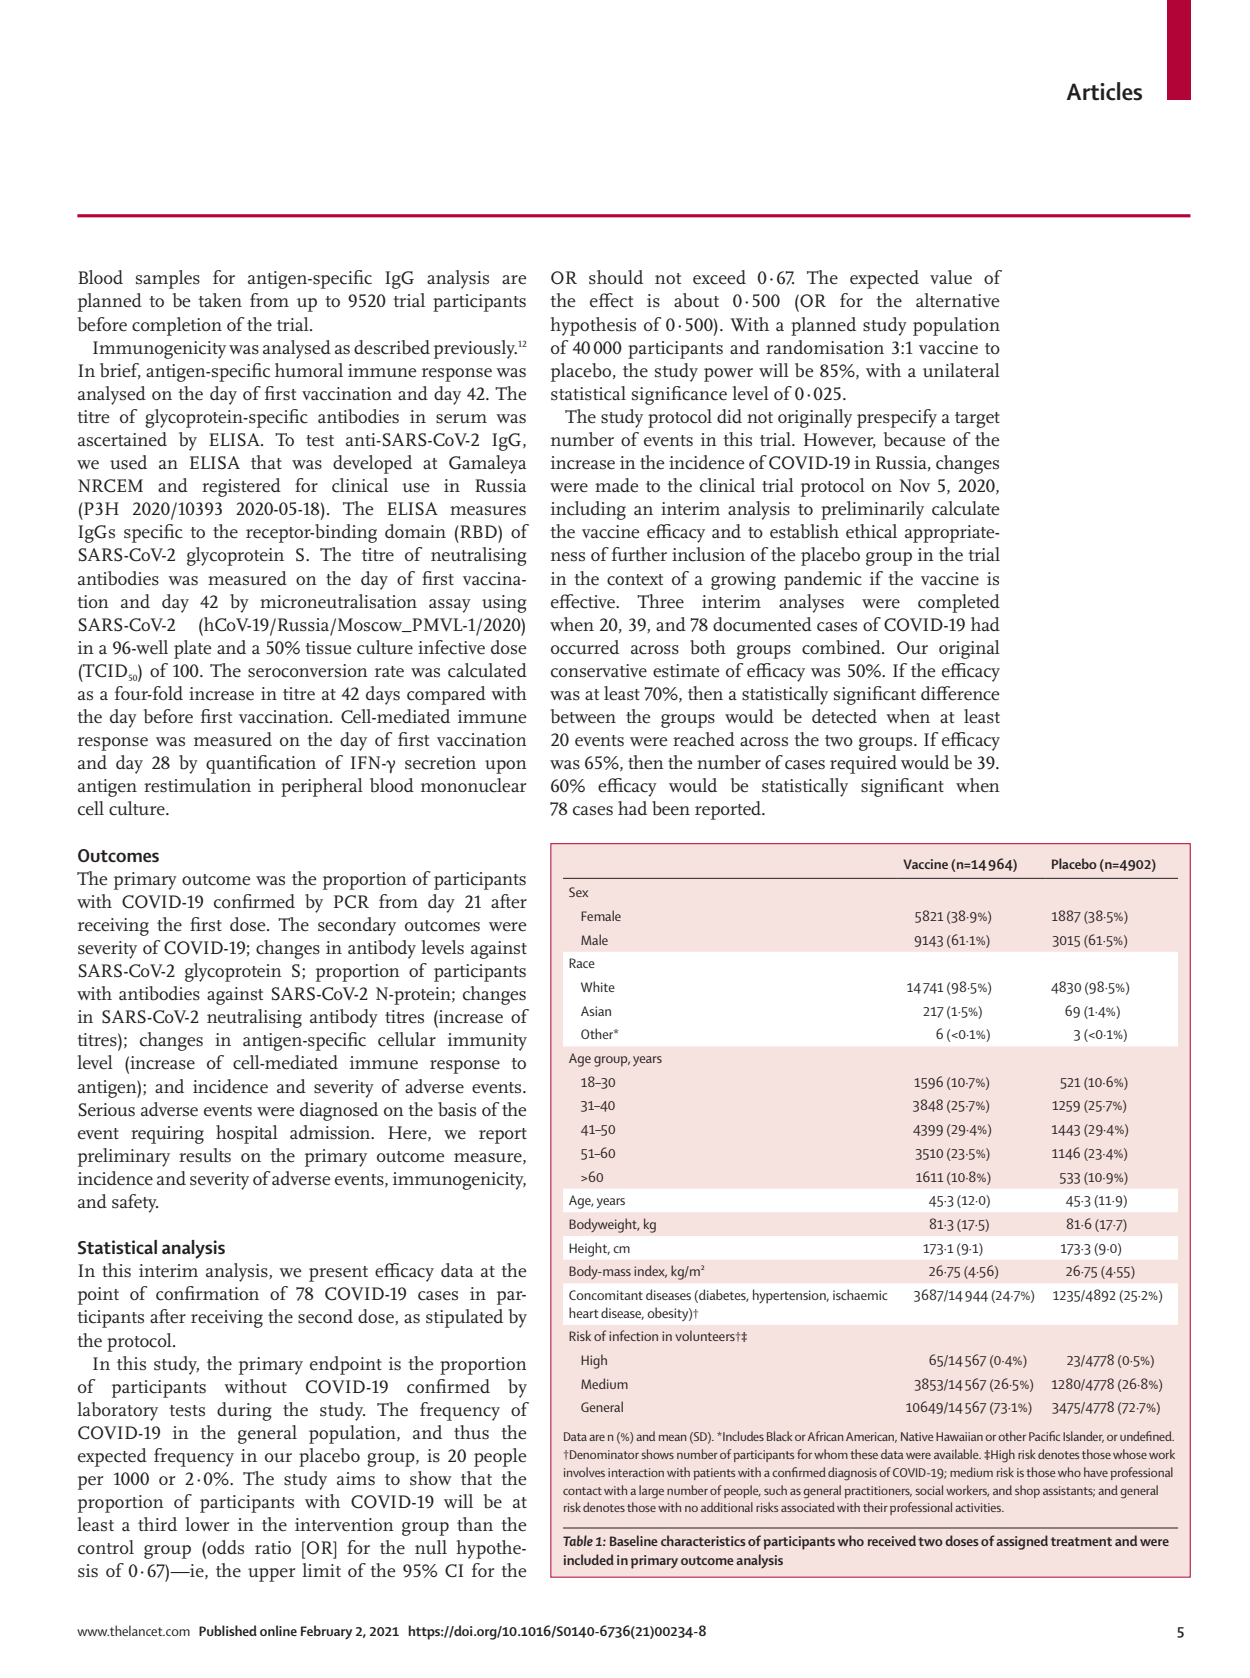  I want to click on registered, so click(241, 487).
